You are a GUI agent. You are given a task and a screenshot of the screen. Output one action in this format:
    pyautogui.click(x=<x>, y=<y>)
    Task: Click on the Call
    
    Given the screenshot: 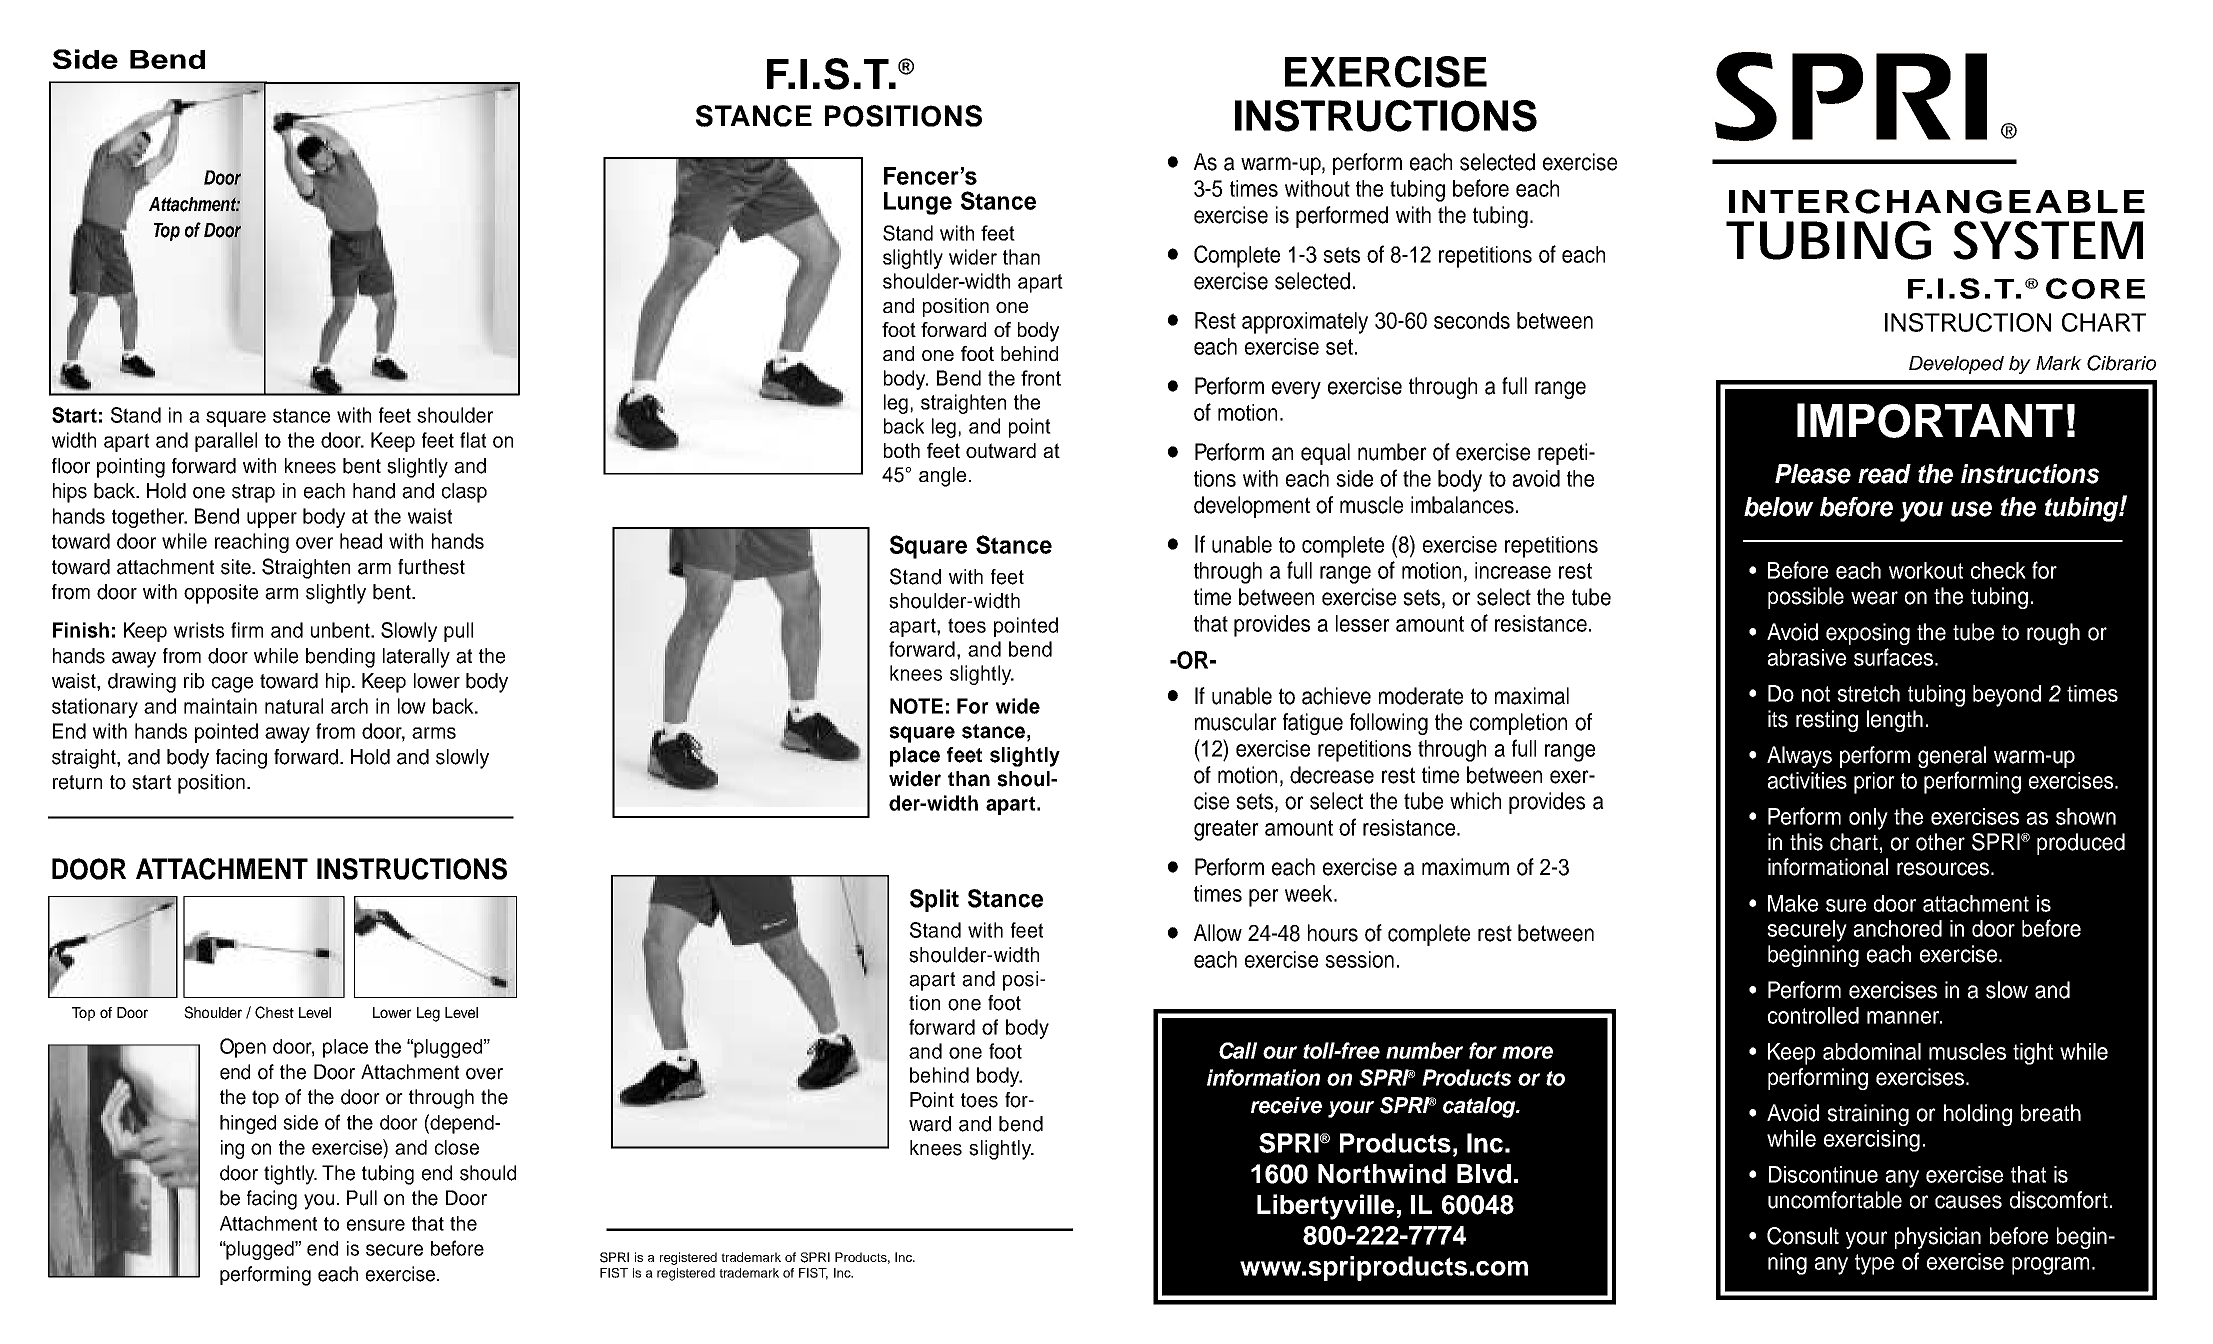 What is the action you would take?
    pyautogui.click(x=1238, y=1050)
